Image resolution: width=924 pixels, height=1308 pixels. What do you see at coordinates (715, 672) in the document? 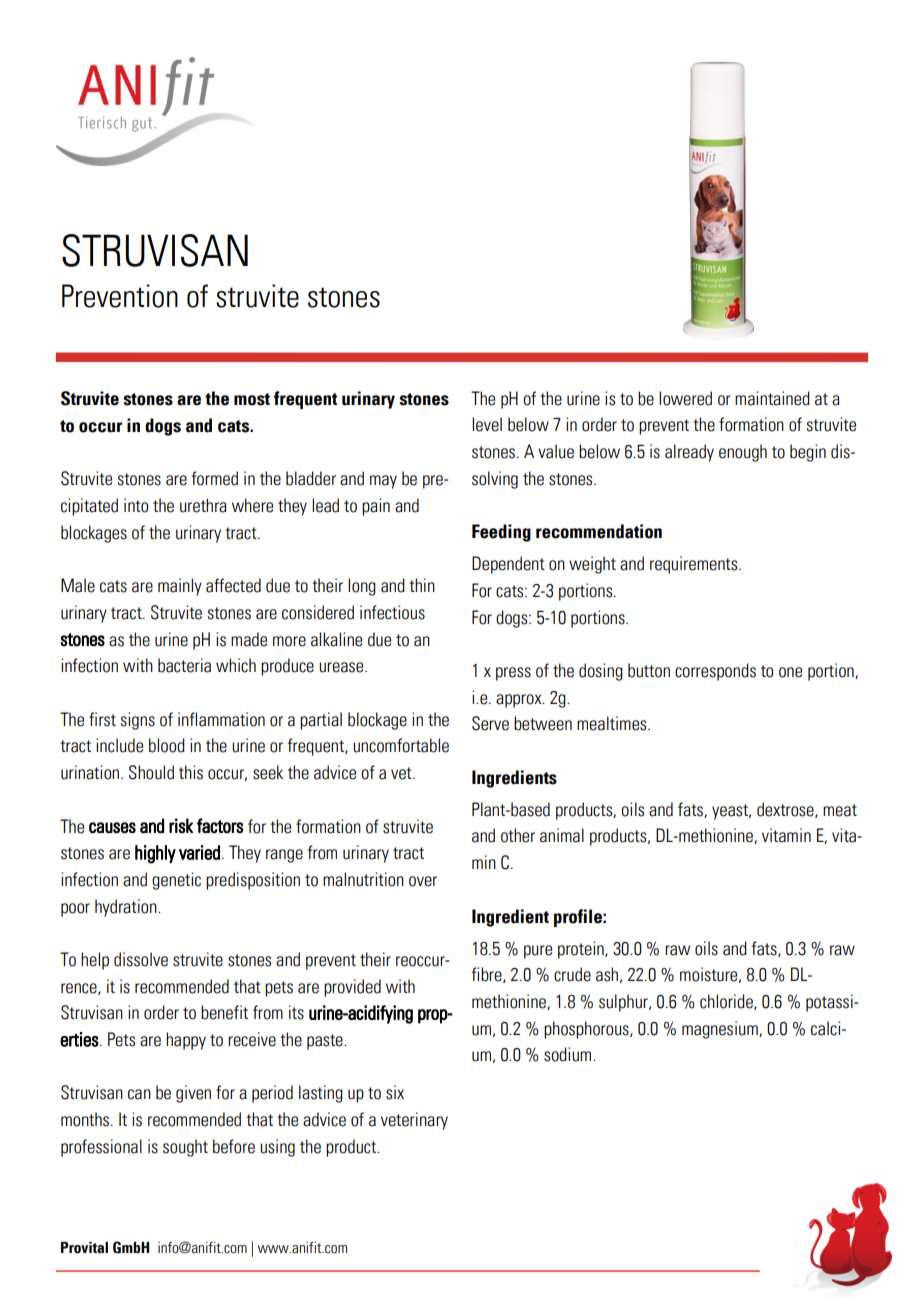
I see `corresponds` at bounding box center [715, 672].
